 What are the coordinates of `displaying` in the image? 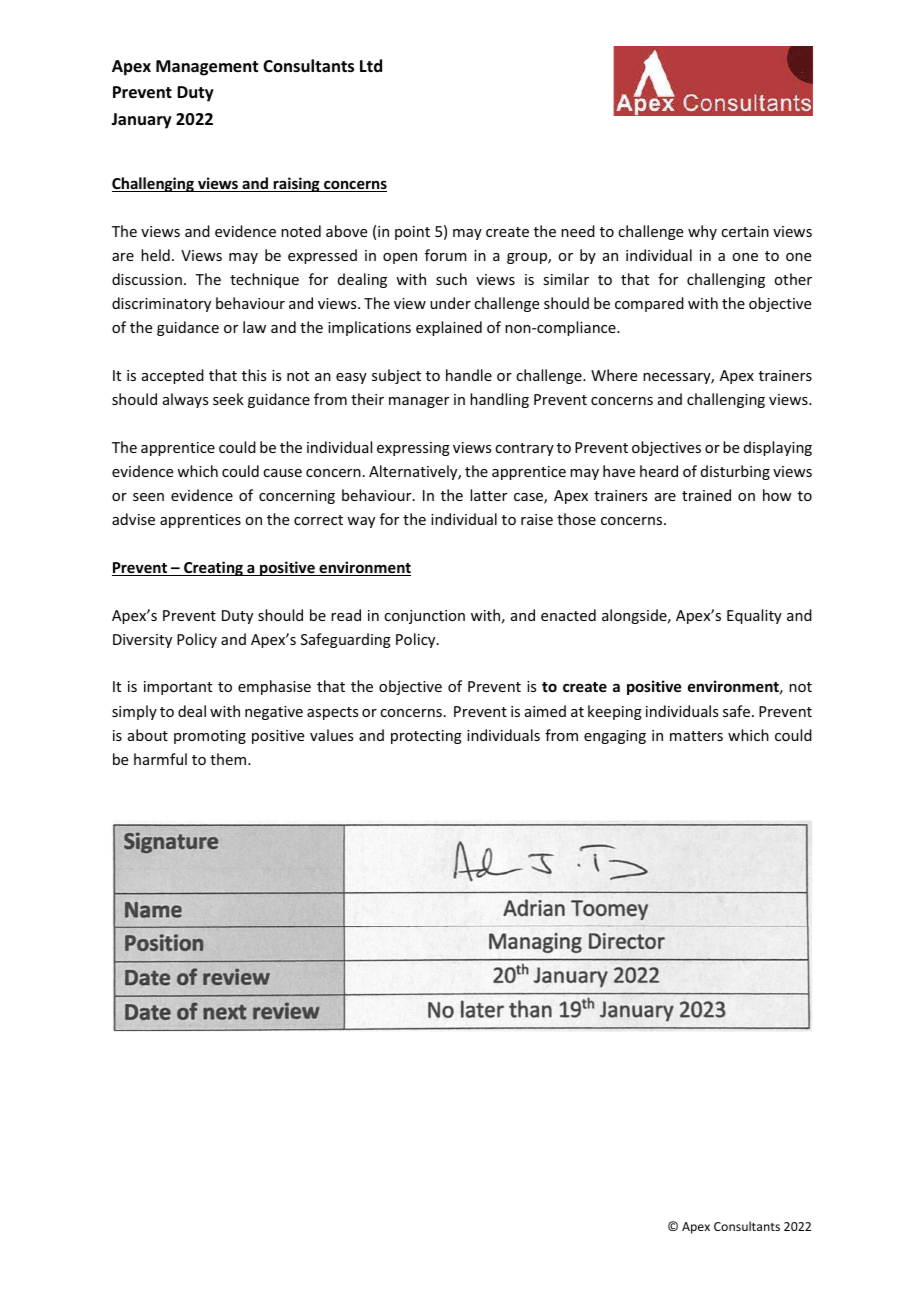 It's located at (778, 448).
